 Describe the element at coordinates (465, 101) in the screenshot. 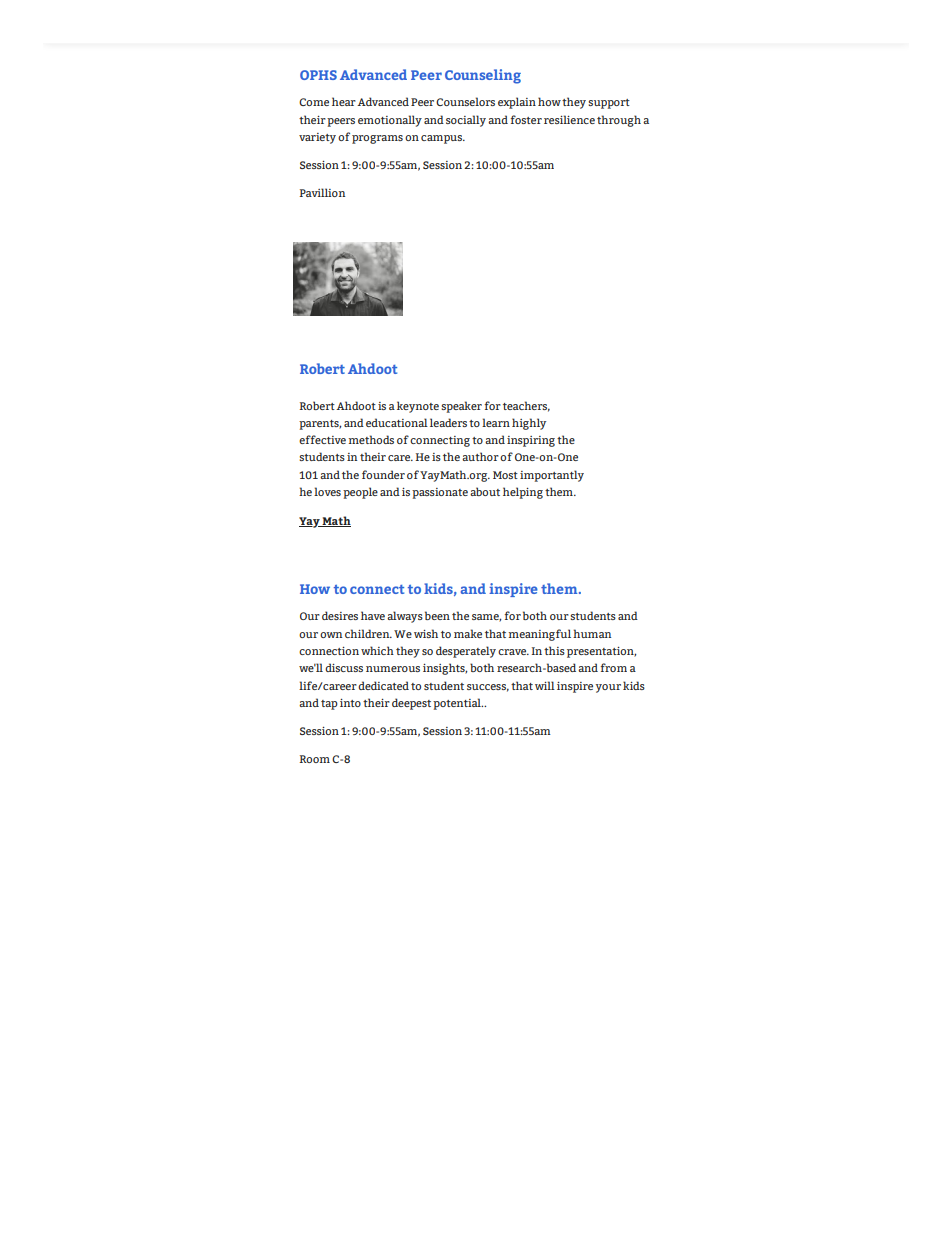

I see `Counselors` at that location.
